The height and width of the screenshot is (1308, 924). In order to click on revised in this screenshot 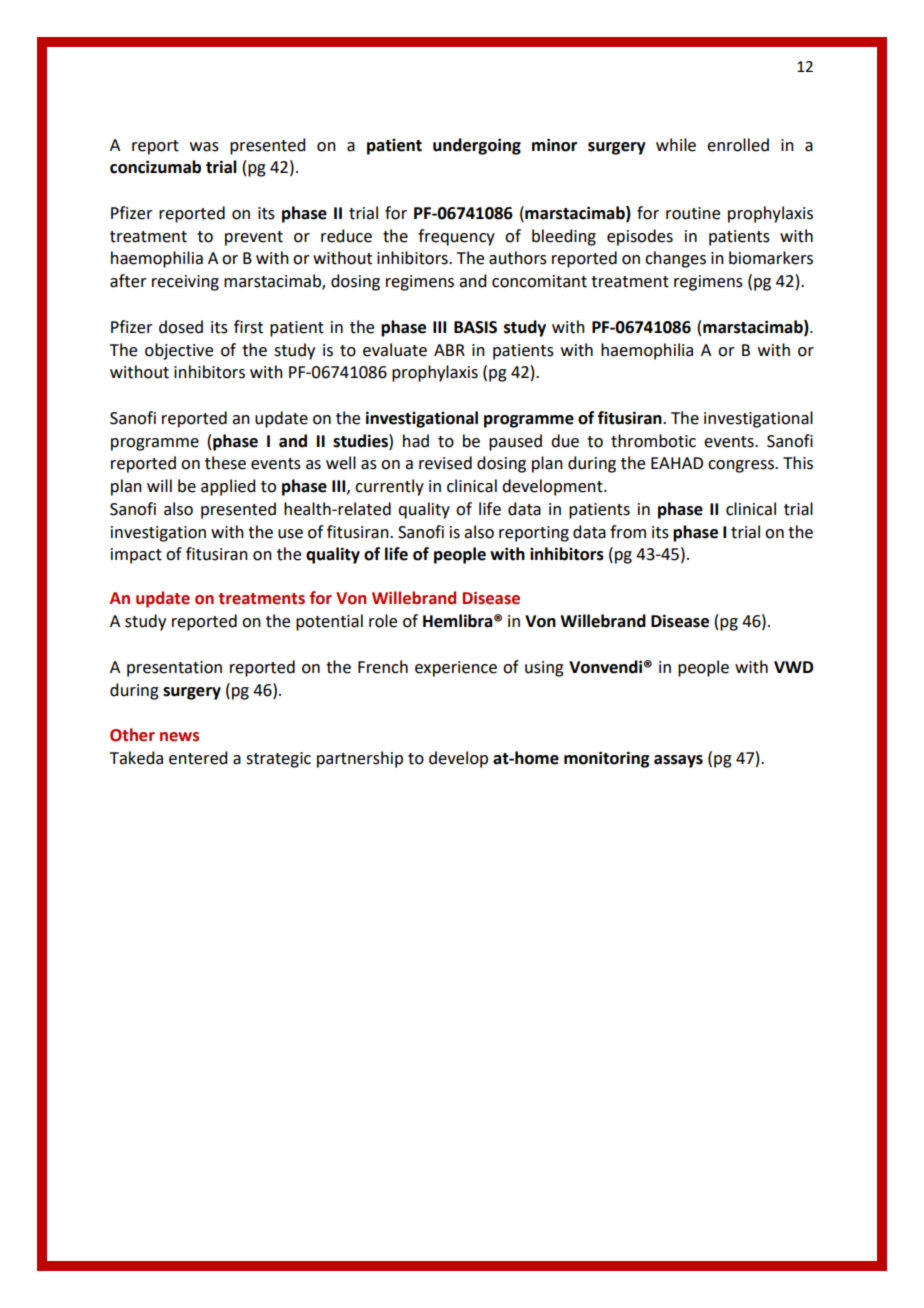, I will do `click(445, 463)`.
